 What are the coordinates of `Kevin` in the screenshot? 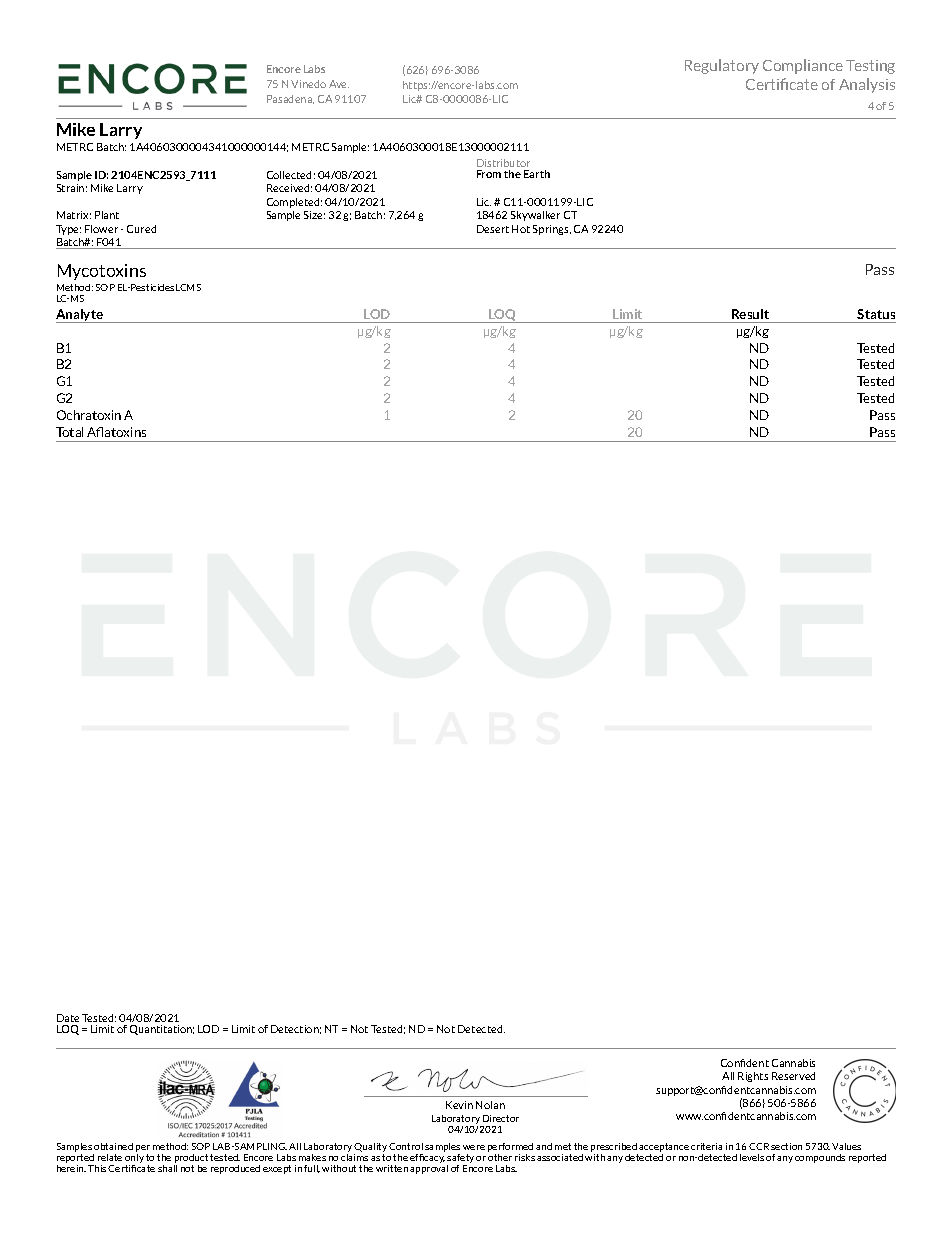 It's located at (459, 1105).
